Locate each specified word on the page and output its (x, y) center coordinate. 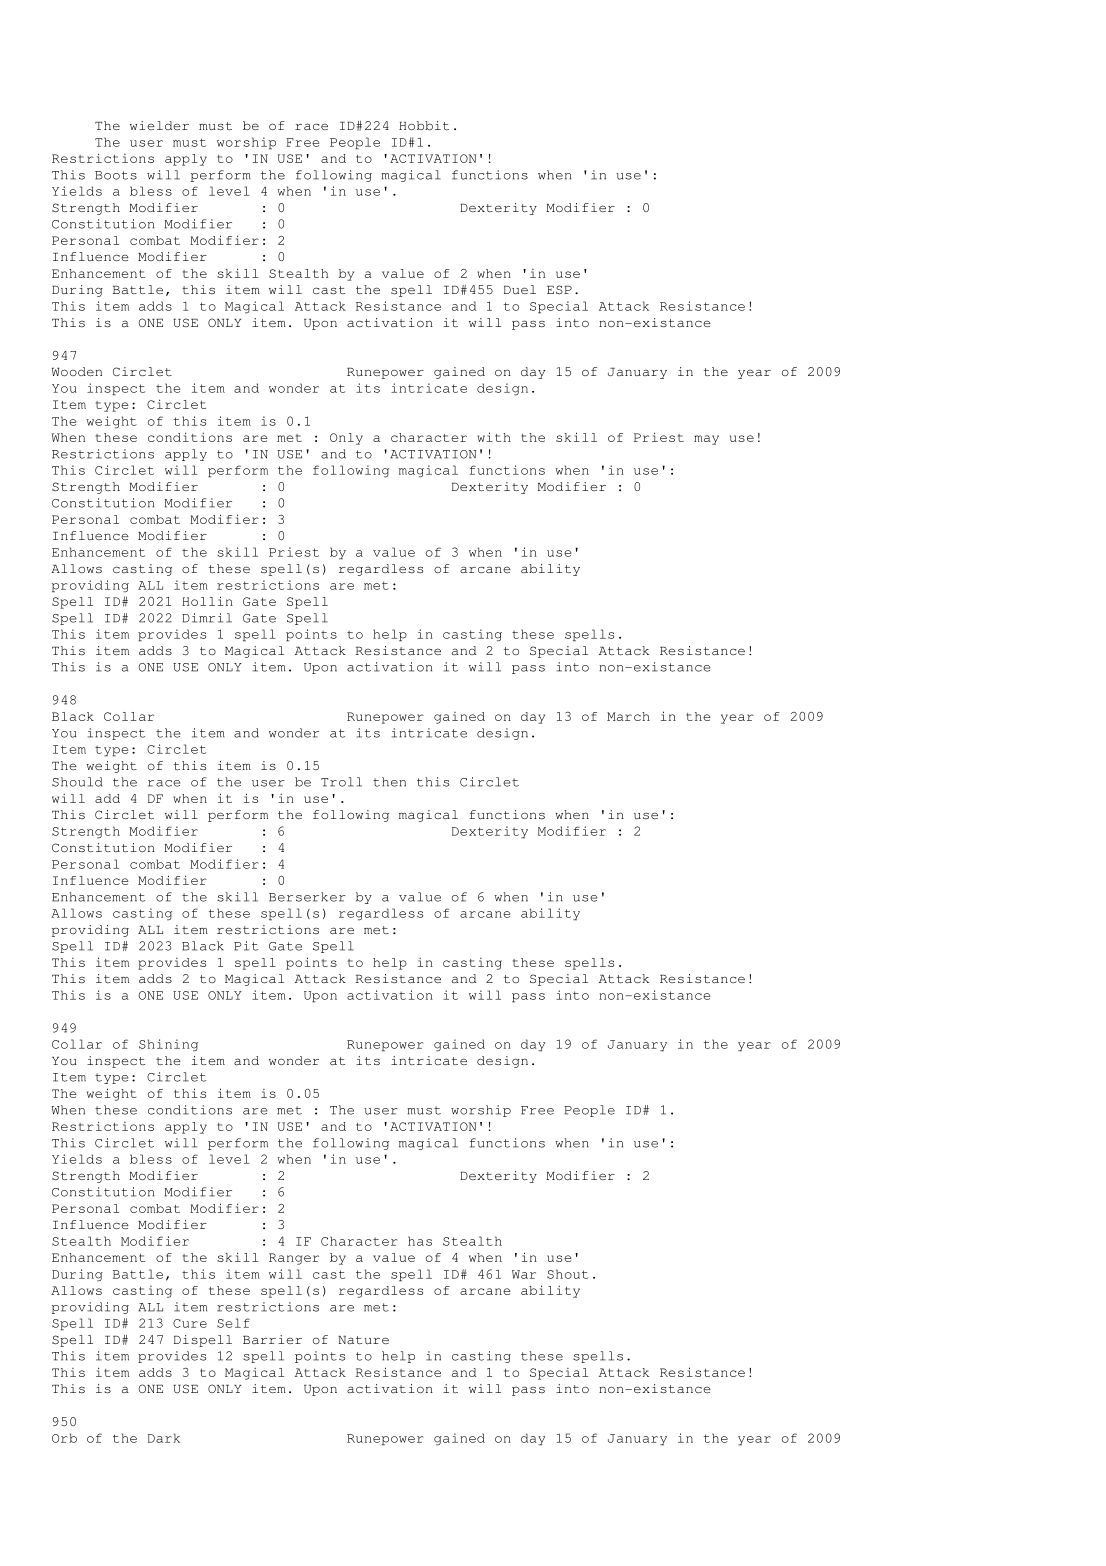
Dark (164, 1438)
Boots (116, 175)
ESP (559, 290)
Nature (363, 1340)
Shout (567, 1274)
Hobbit (424, 125)
